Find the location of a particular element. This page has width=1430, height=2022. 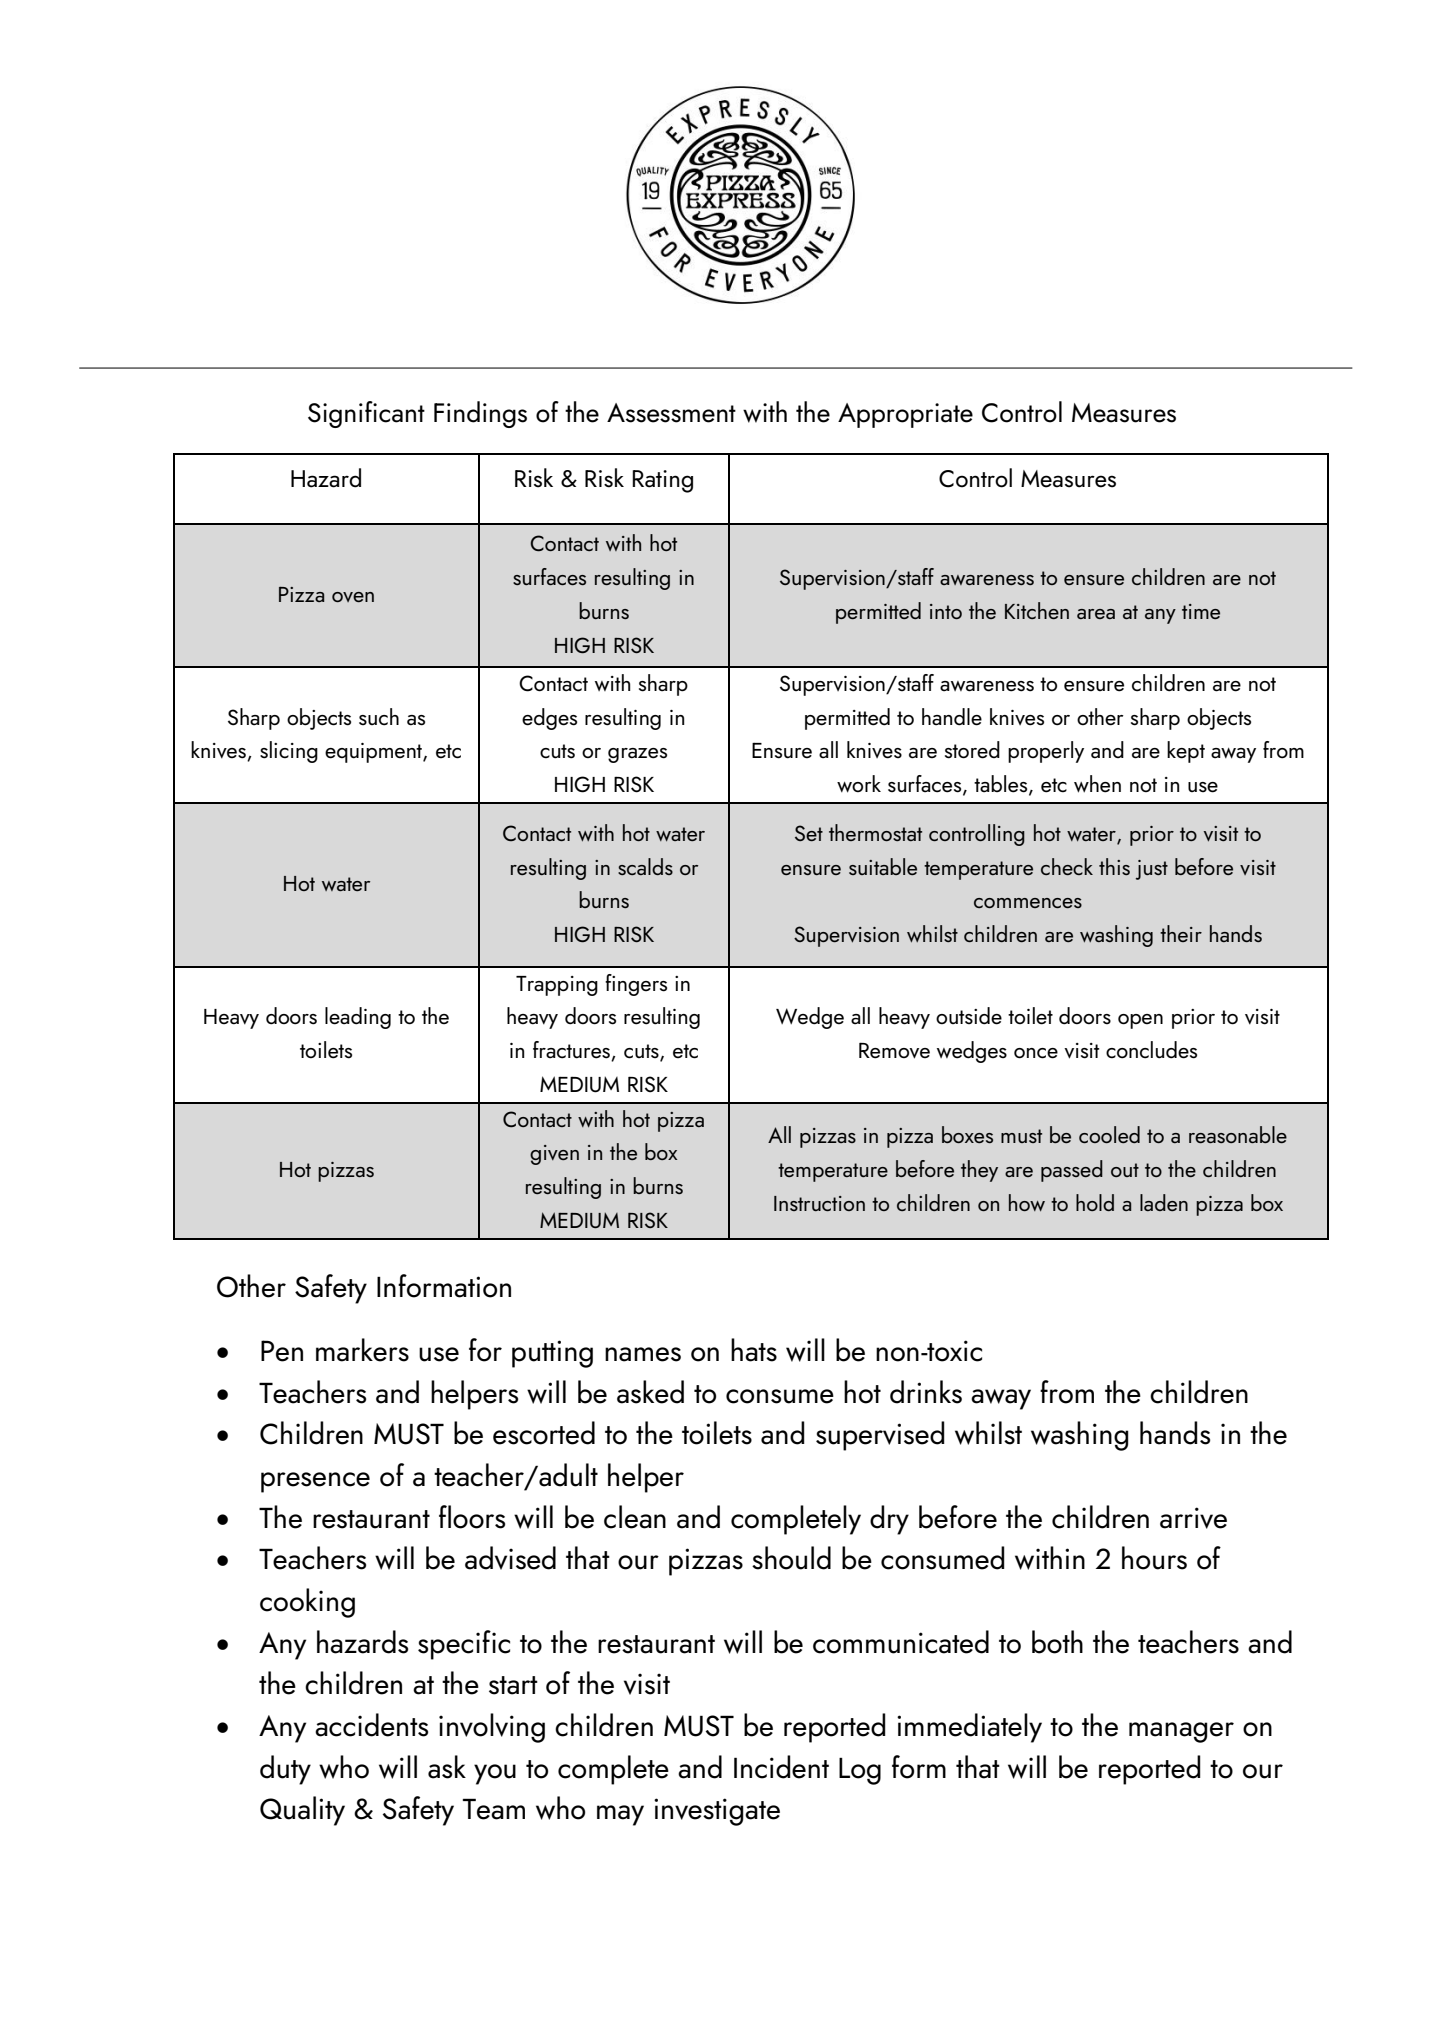

Instruction is located at coordinates (819, 1203).
